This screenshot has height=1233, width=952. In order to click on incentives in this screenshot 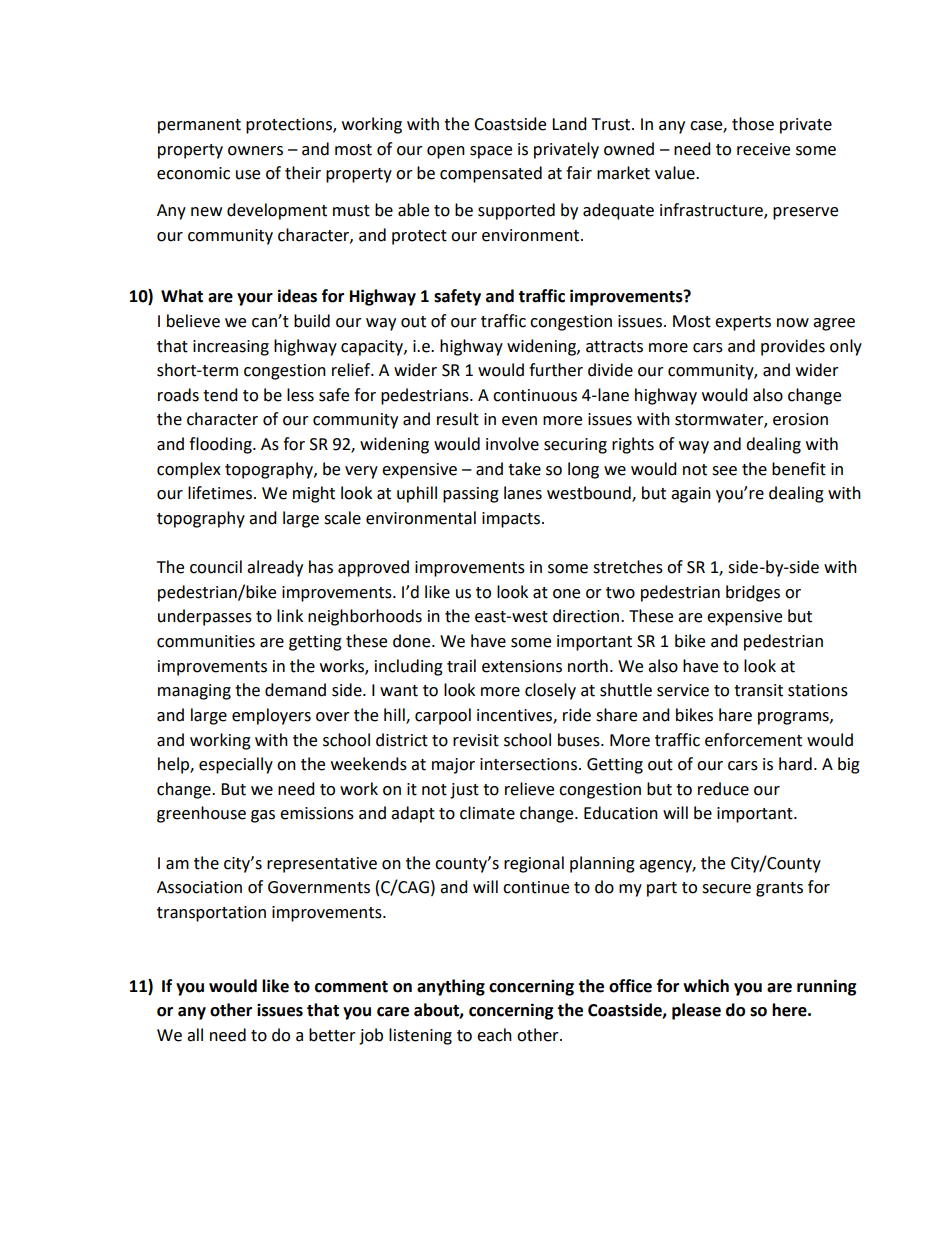, I will do `click(515, 716)`.
